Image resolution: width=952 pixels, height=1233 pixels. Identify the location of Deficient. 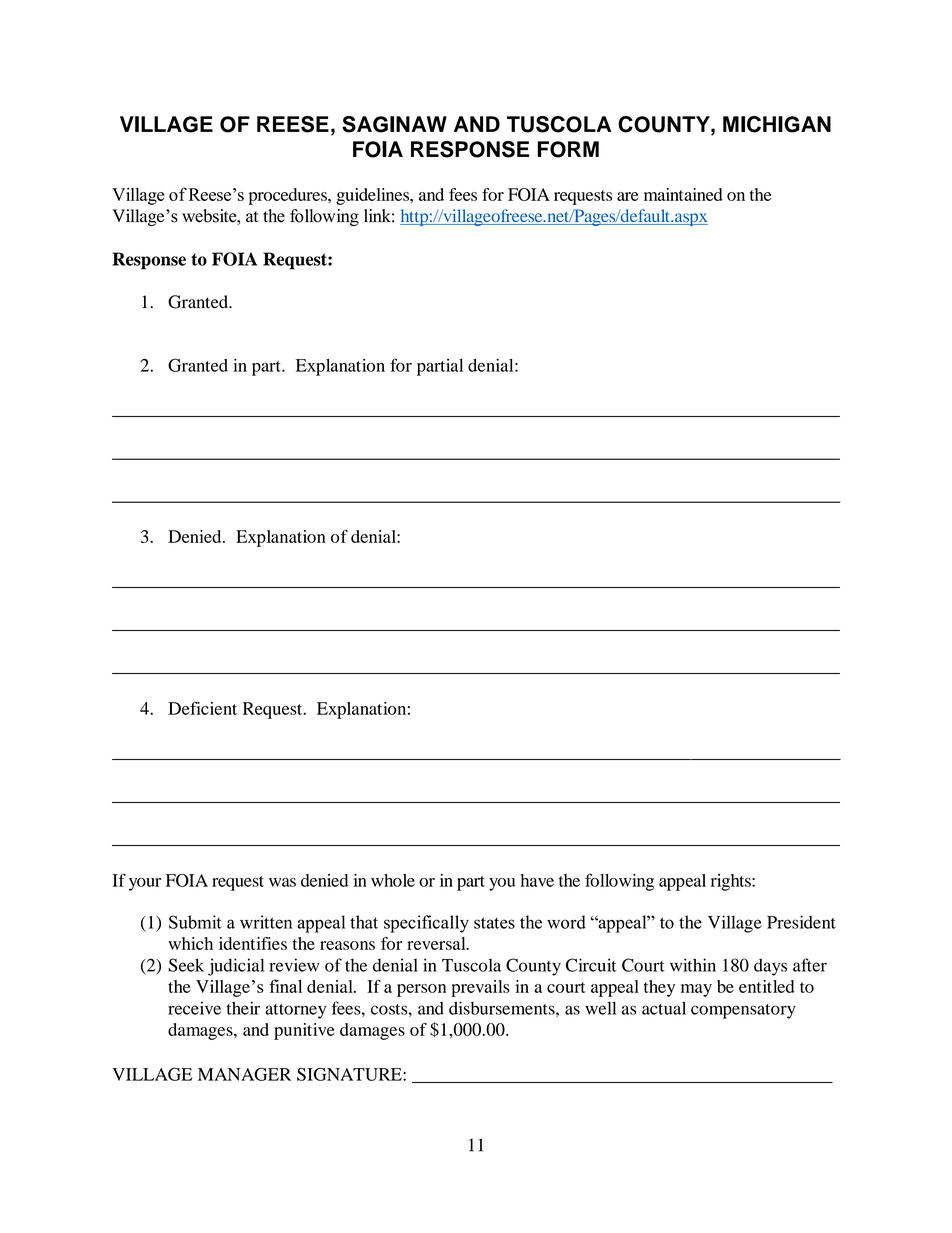
(202, 708).
